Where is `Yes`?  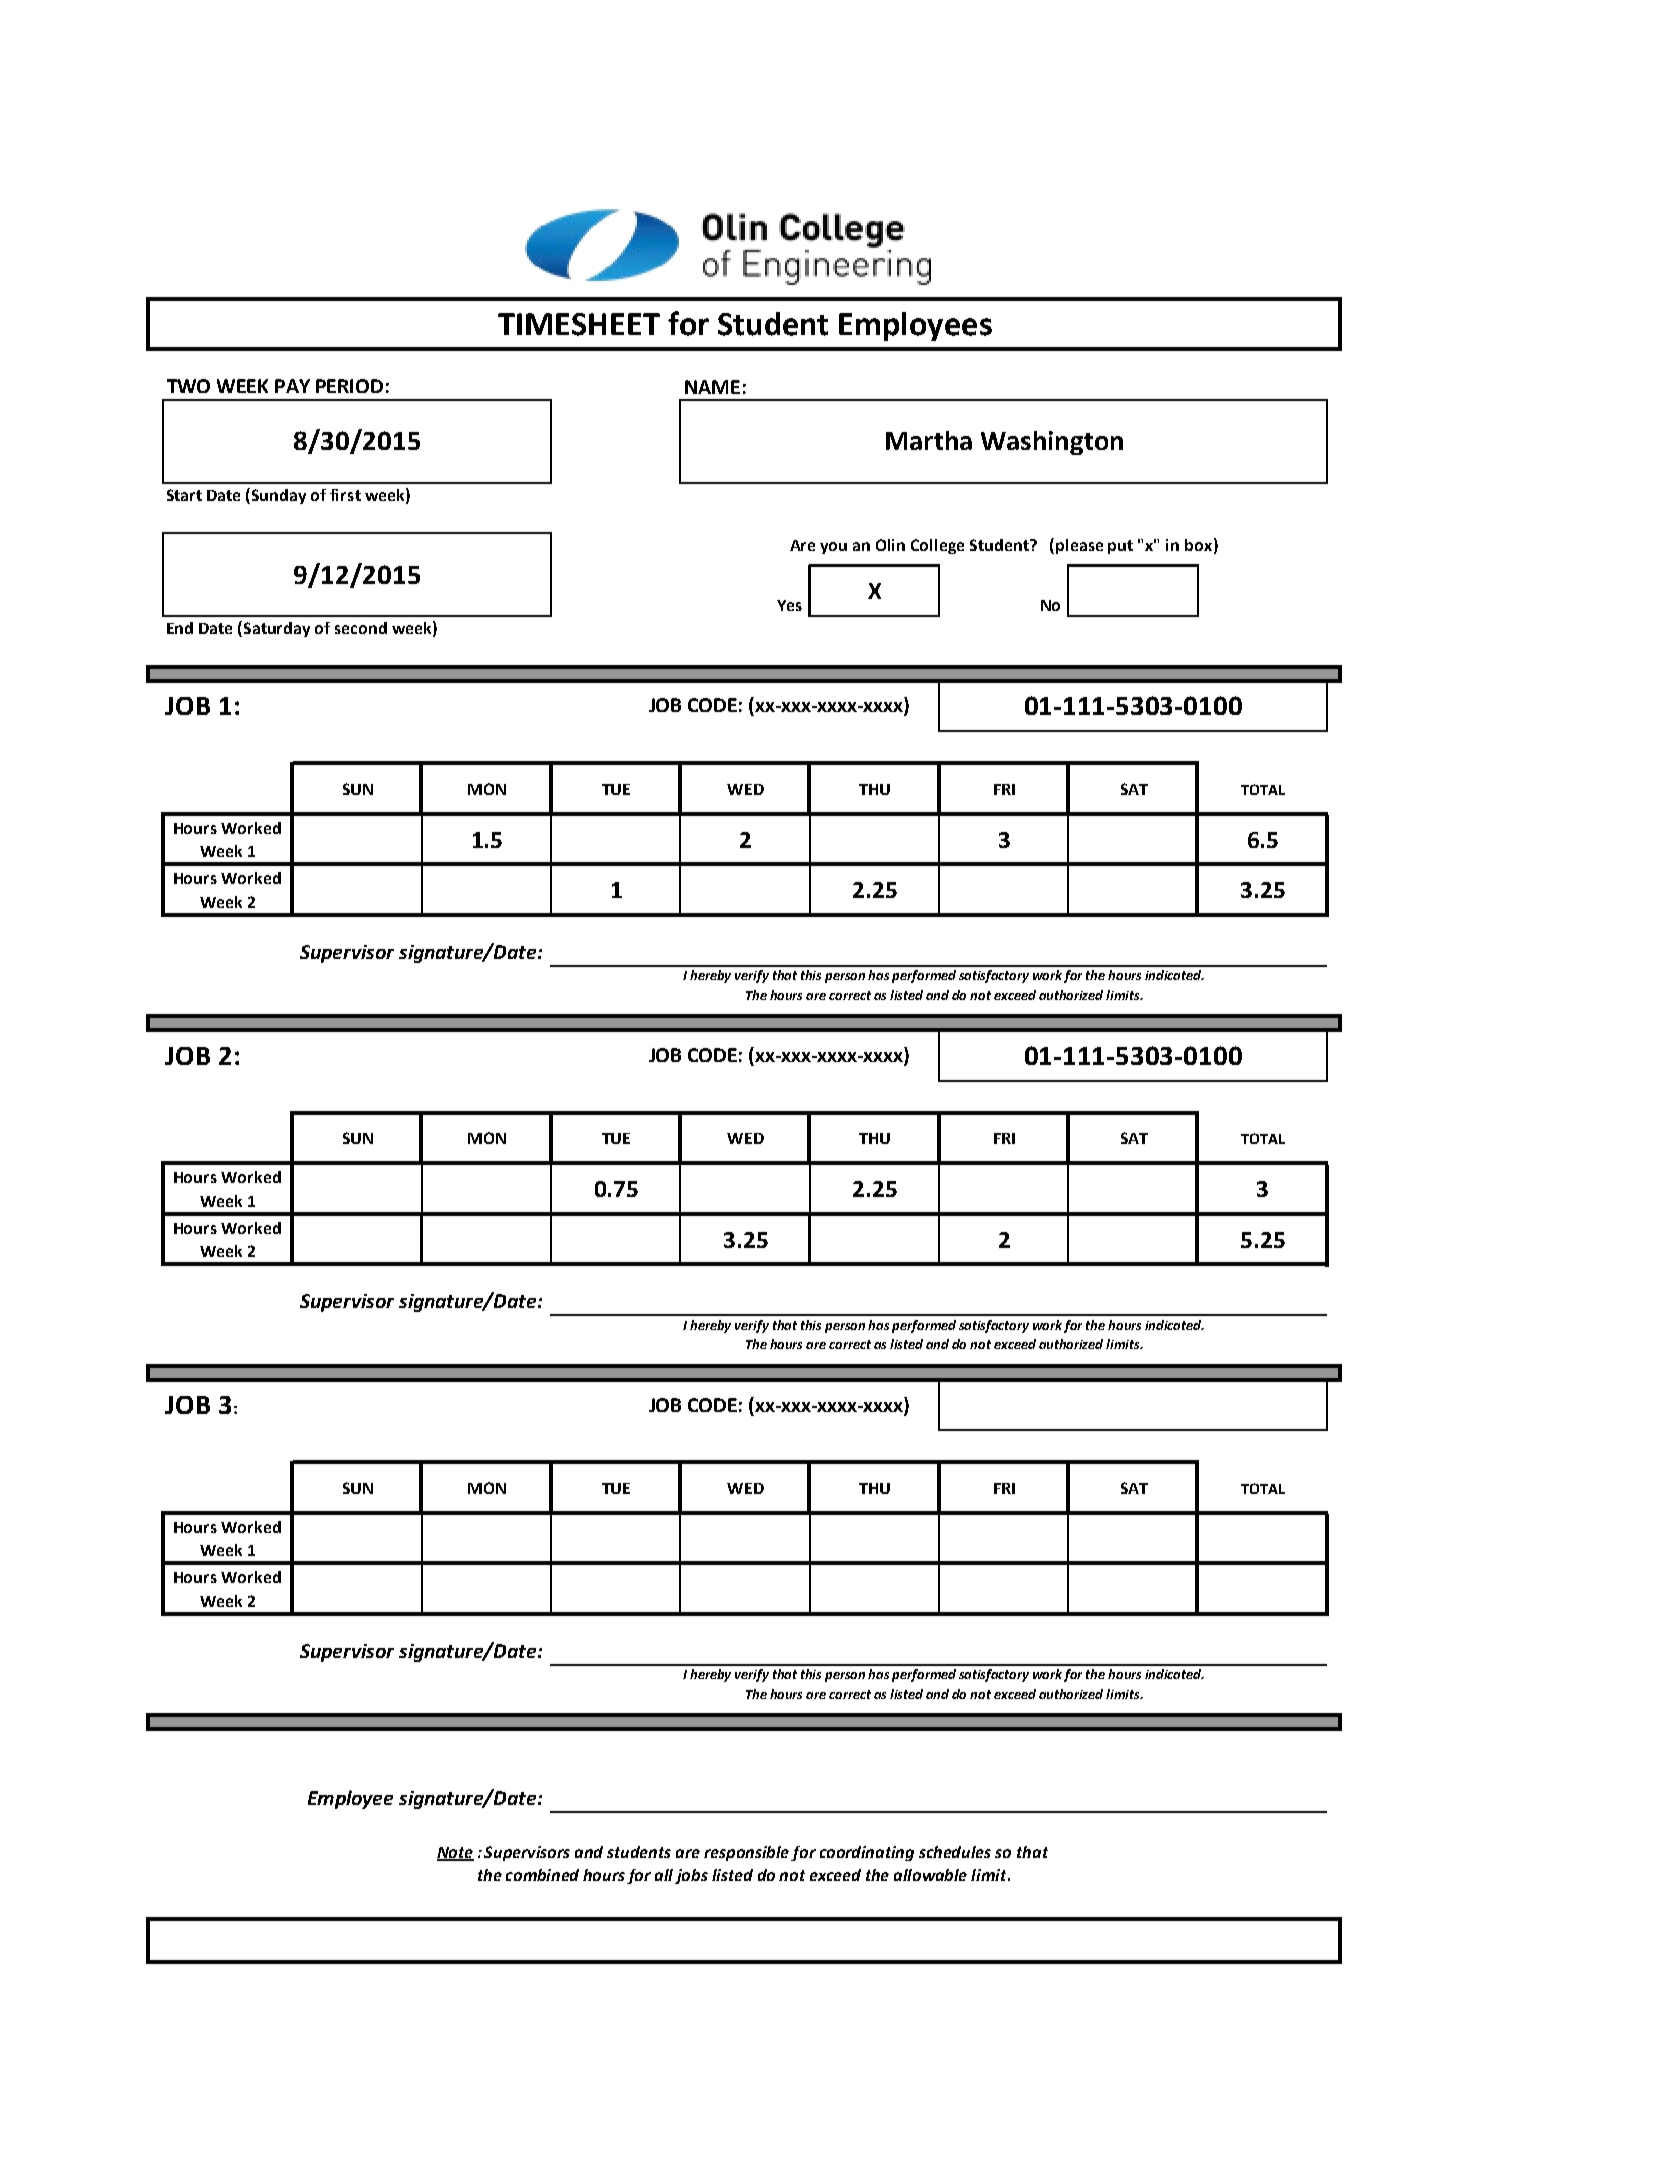 Yes is located at coordinates (789, 605).
